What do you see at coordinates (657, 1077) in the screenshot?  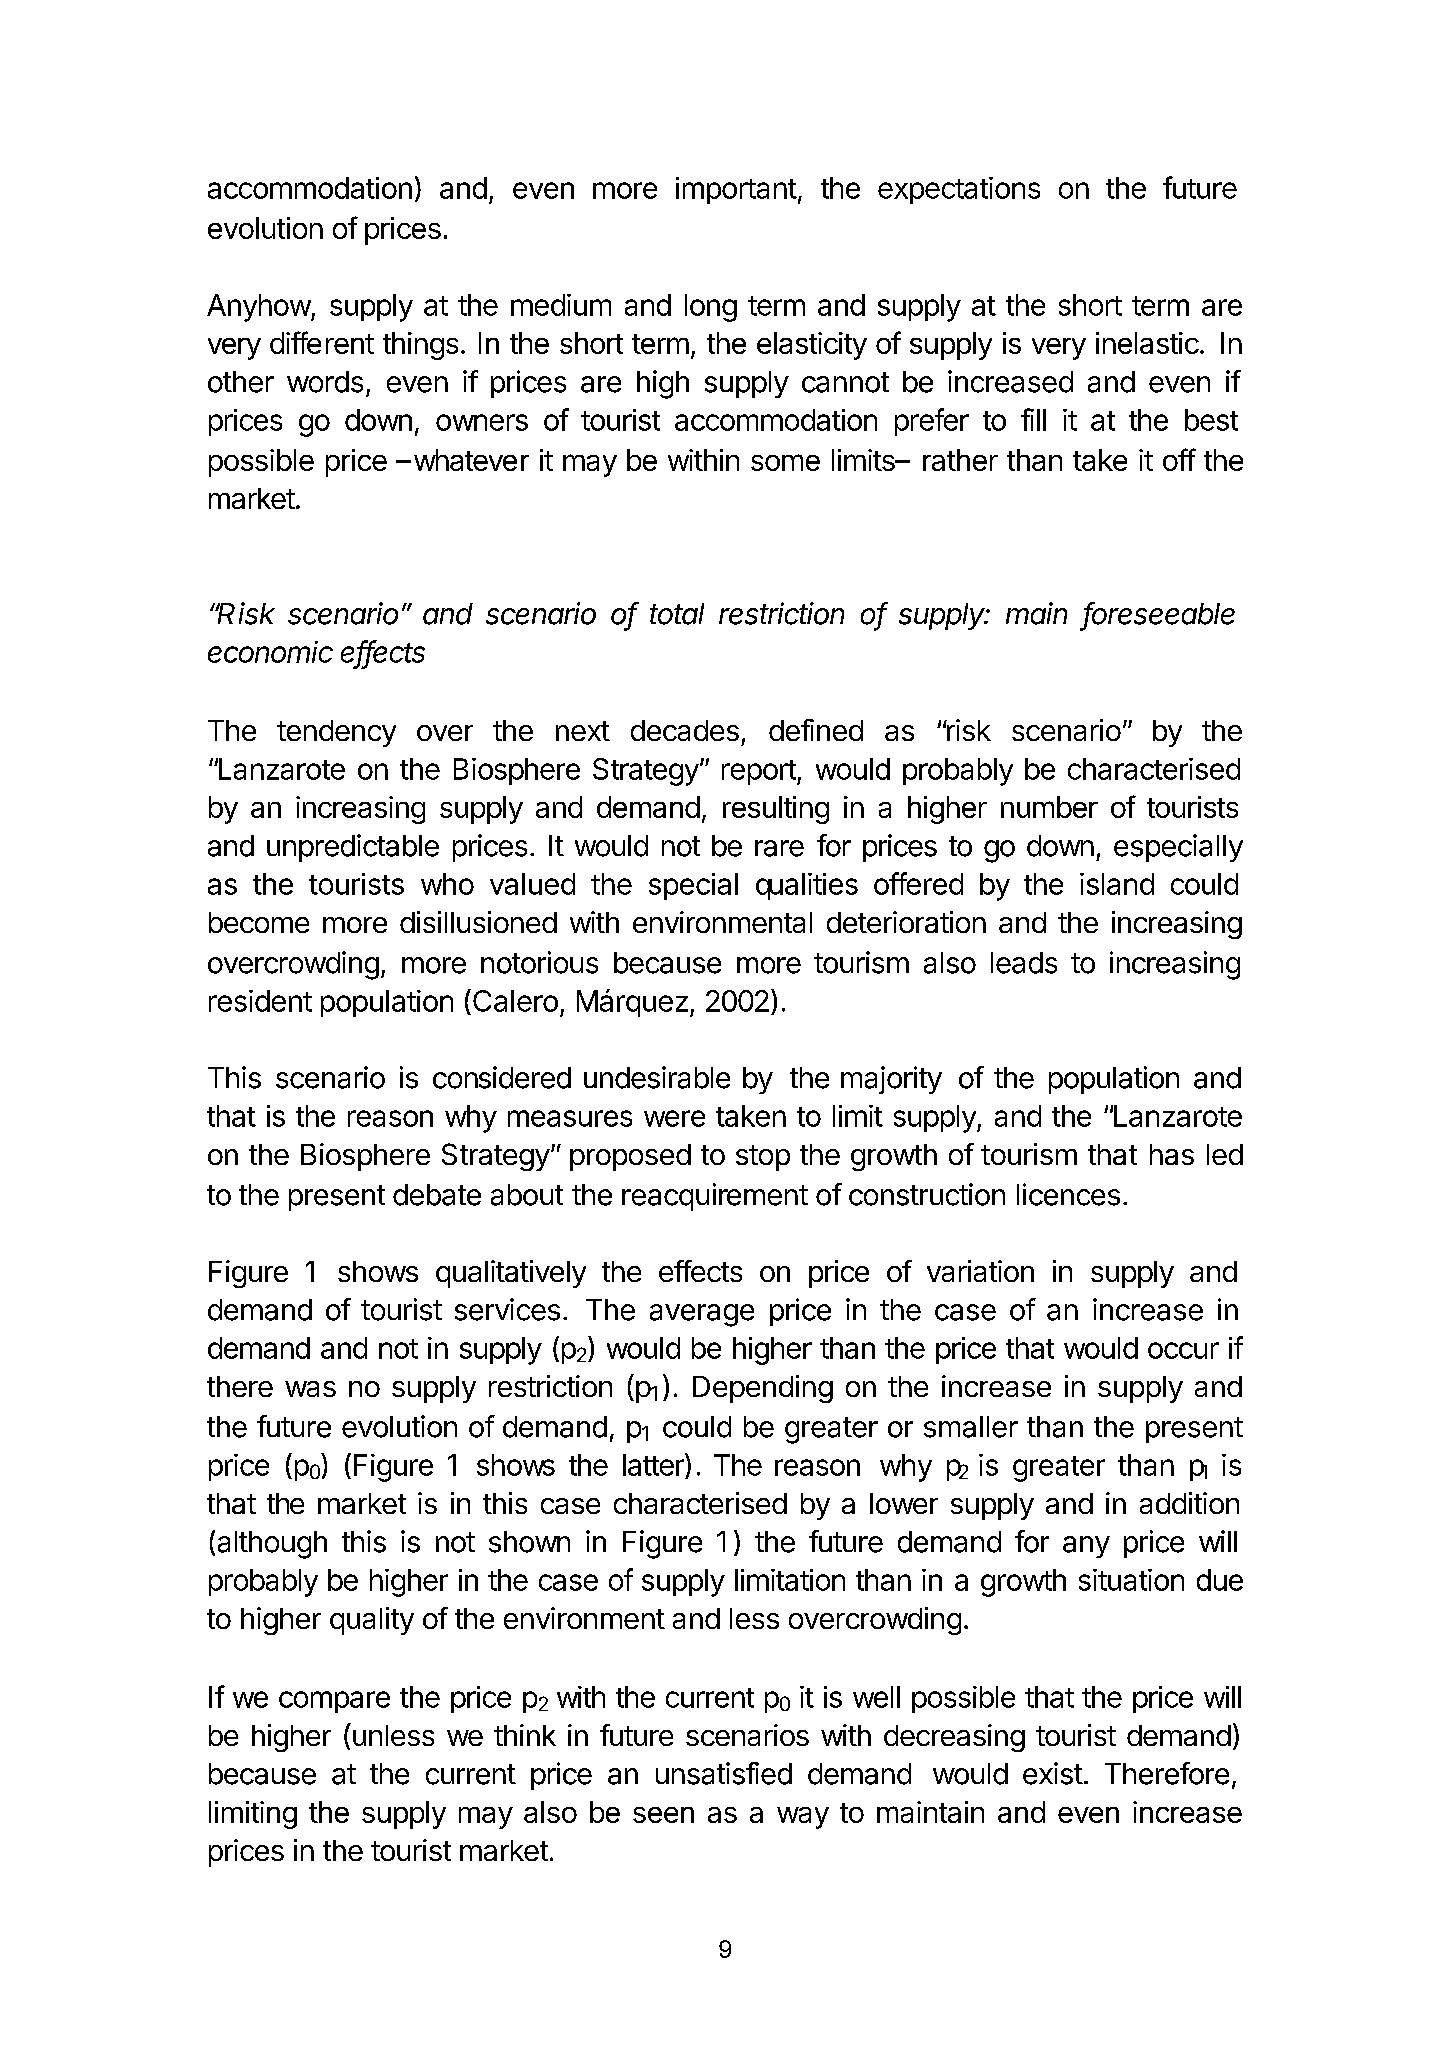 I see `undesirable` at bounding box center [657, 1077].
